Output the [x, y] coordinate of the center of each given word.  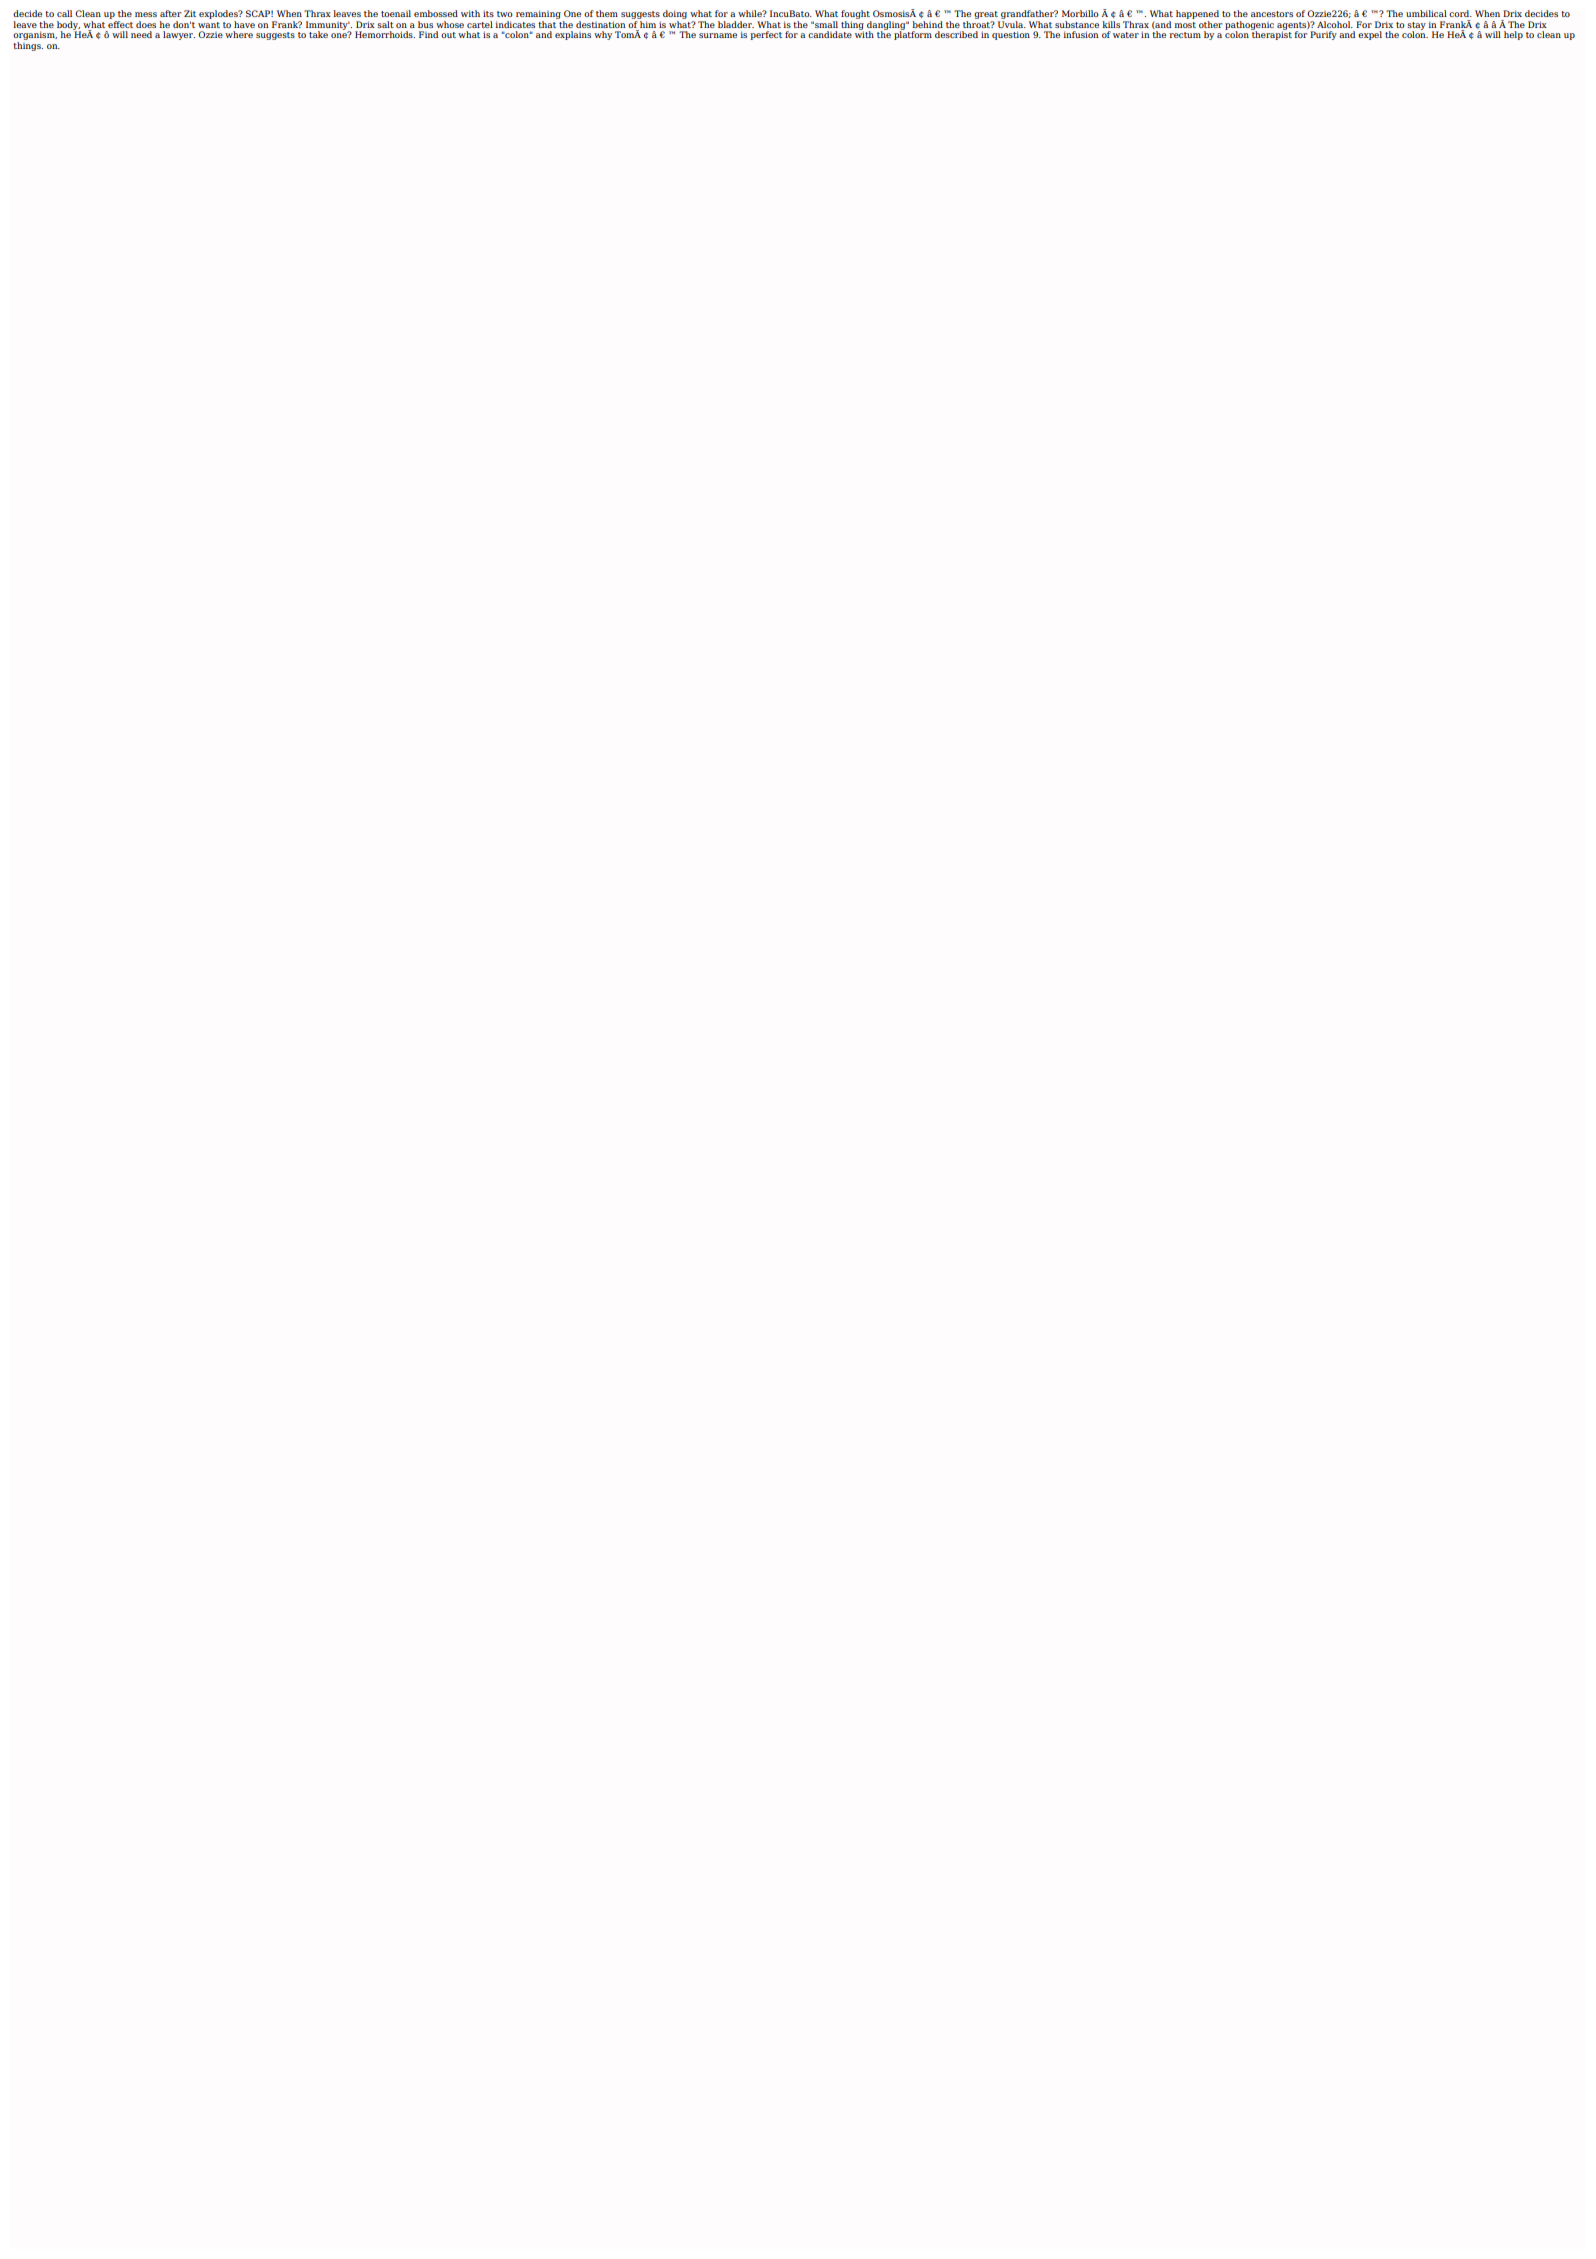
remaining [539, 16]
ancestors [1272, 14]
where [239, 34]
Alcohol [1335, 24]
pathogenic [1249, 26]
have [244, 24]
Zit [190, 13]
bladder [736, 24]
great [987, 16]
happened [1197, 16]
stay [1416, 27]
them [607, 13]
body [69, 26]
